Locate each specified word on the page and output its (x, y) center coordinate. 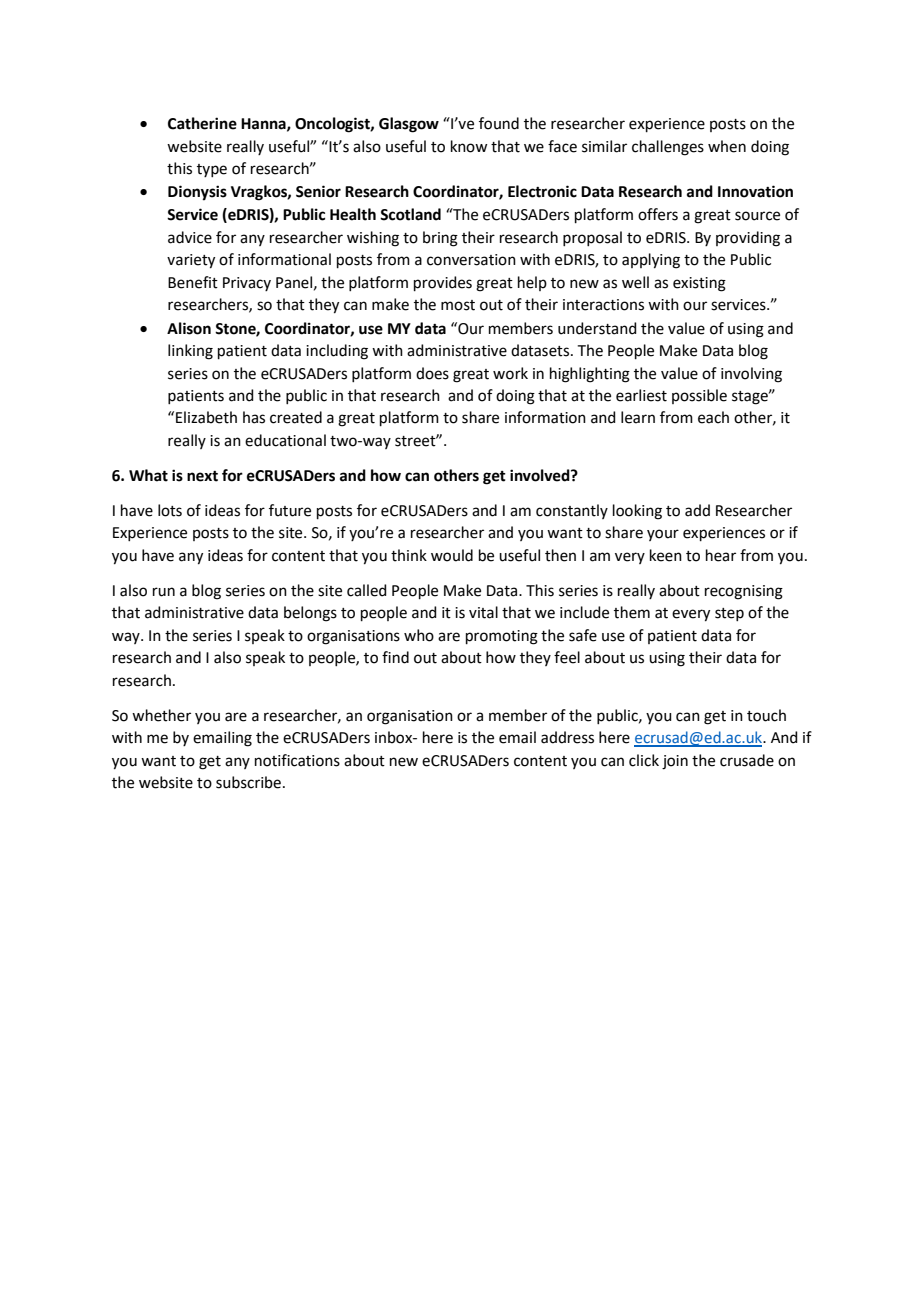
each (713, 417)
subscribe (248, 782)
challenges (668, 148)
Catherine (202, 123)
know (469, 146)
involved (541, 475)
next (202, 476)
